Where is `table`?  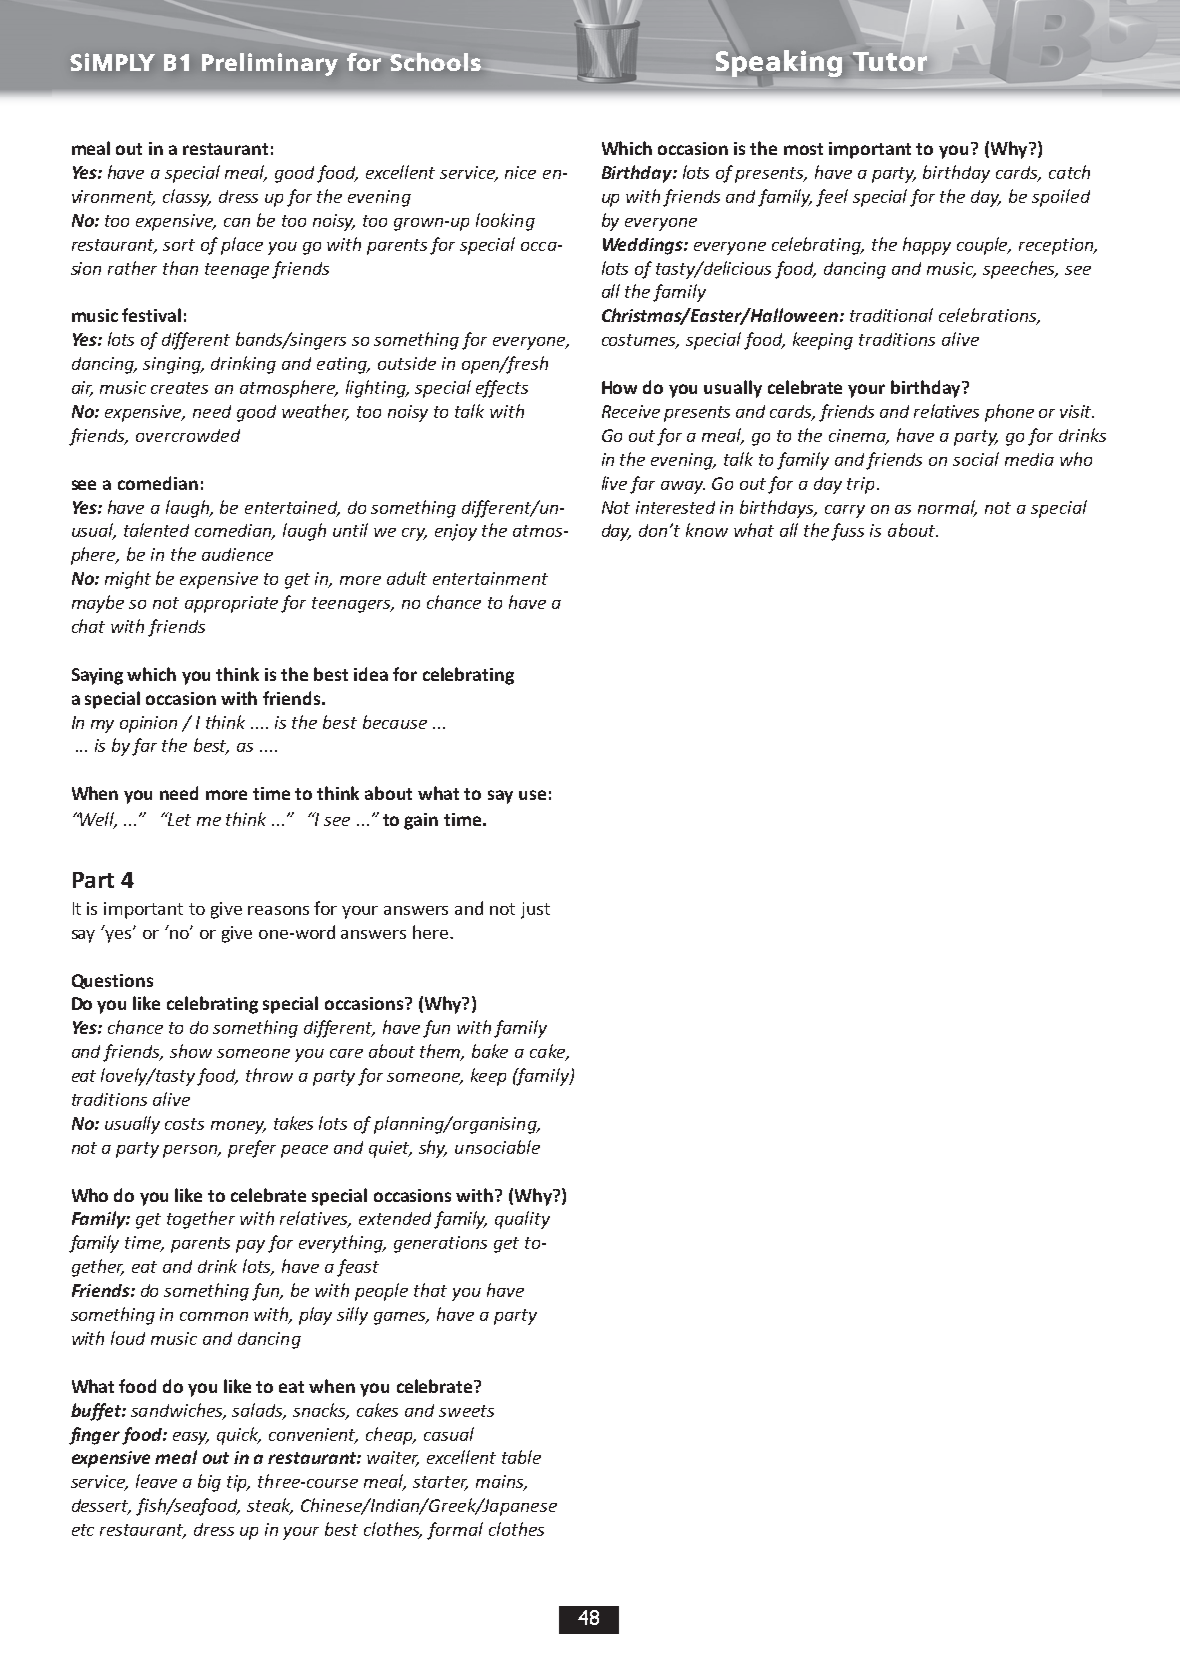 table is located at coordinates (521, 1457).
